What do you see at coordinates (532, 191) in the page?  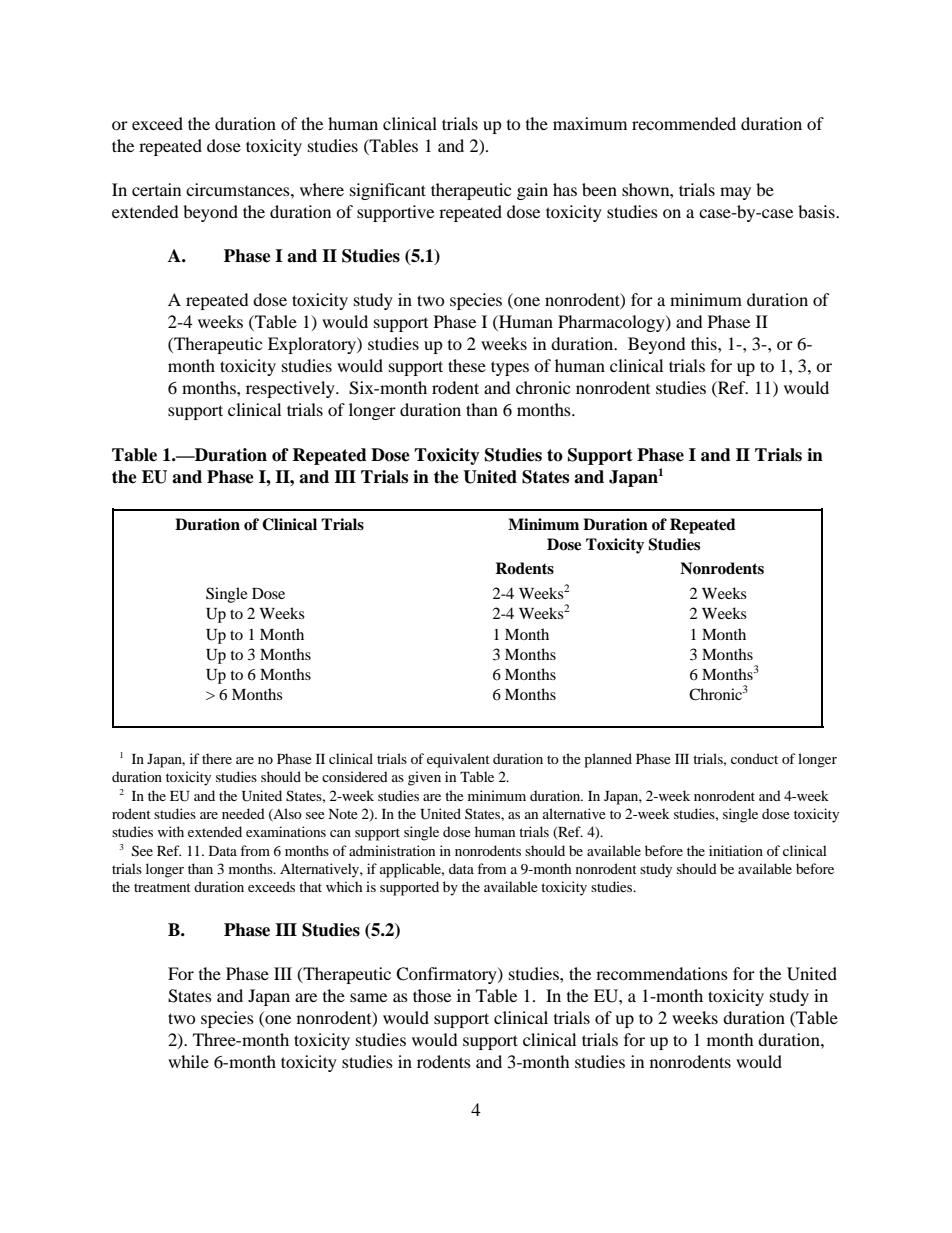 I see `gain` at bounding box center [532, 191].
